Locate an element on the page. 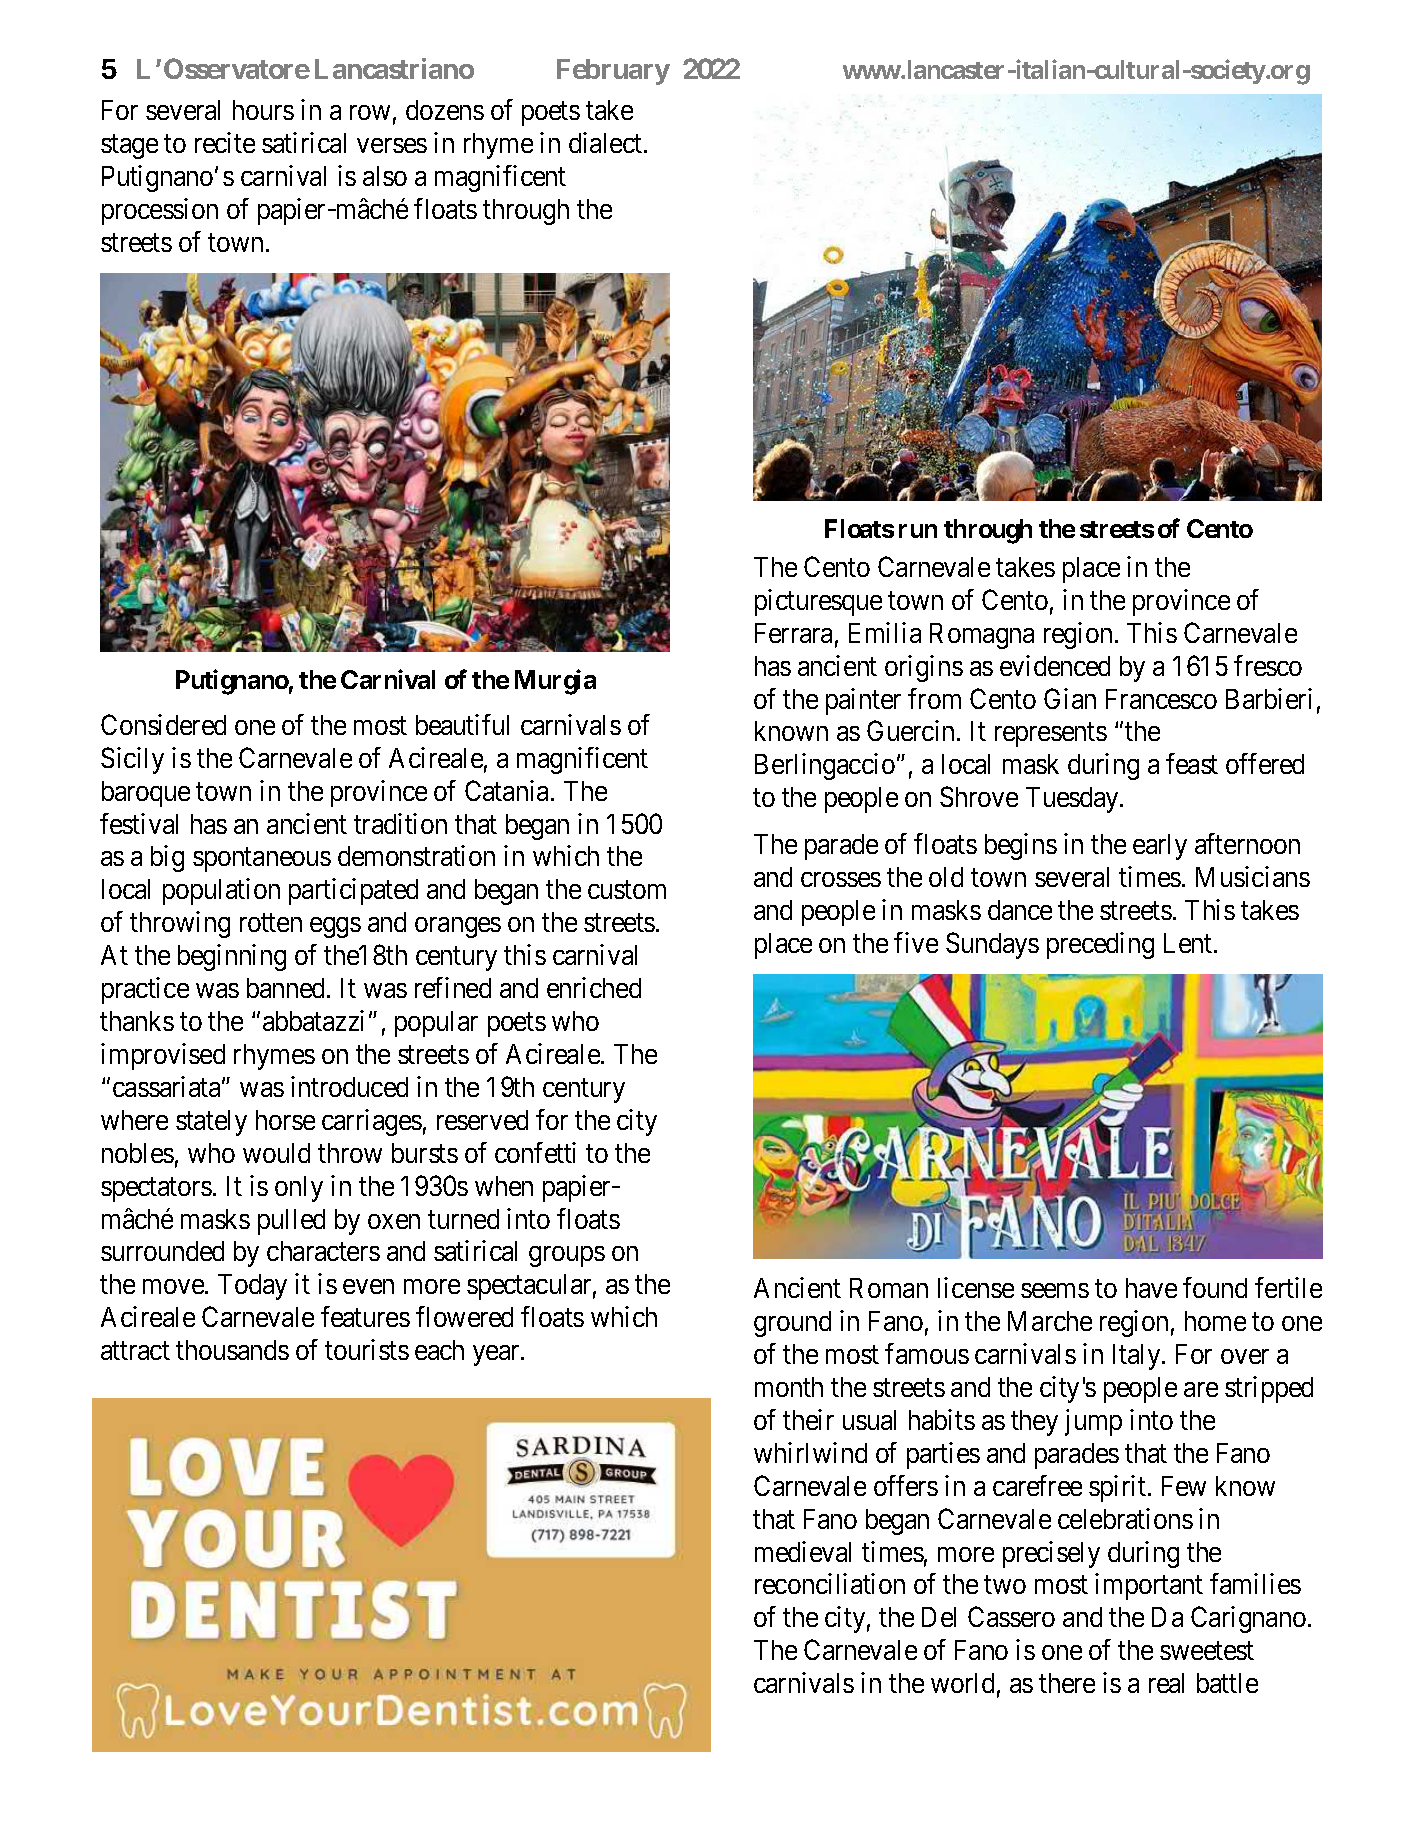 This document has height=1841, width=1423. custom is located at coordinates (627, 890).
